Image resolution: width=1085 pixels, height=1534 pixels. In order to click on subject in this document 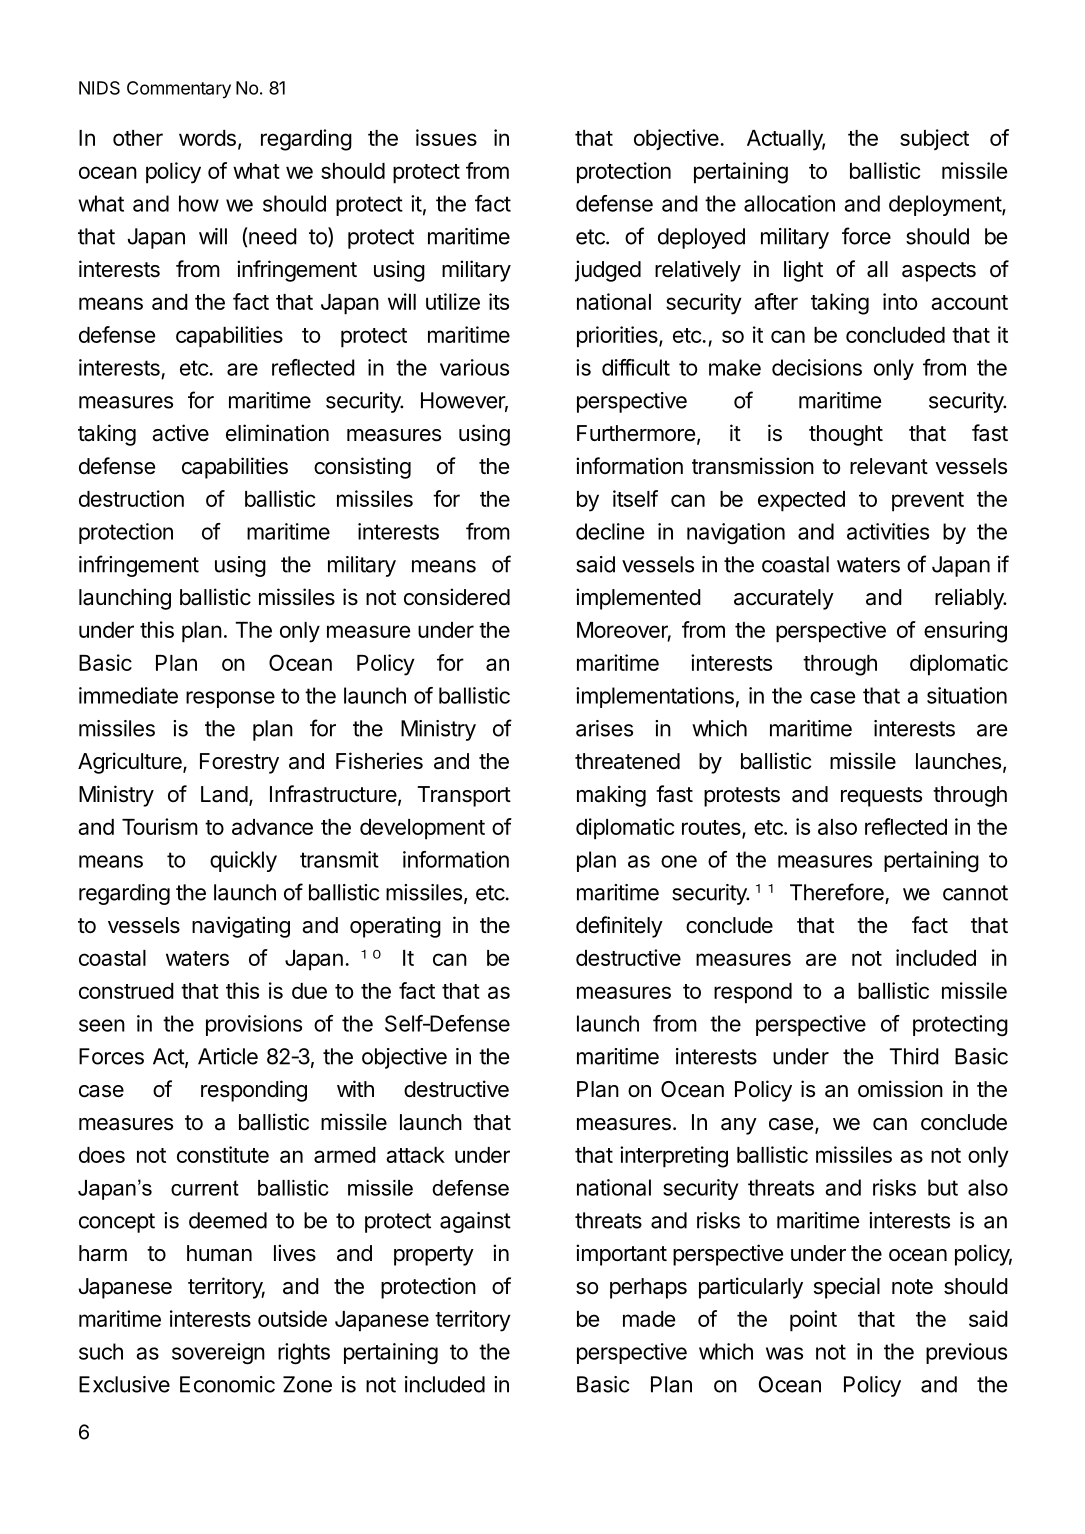, I will do `click(934, 139)`.
